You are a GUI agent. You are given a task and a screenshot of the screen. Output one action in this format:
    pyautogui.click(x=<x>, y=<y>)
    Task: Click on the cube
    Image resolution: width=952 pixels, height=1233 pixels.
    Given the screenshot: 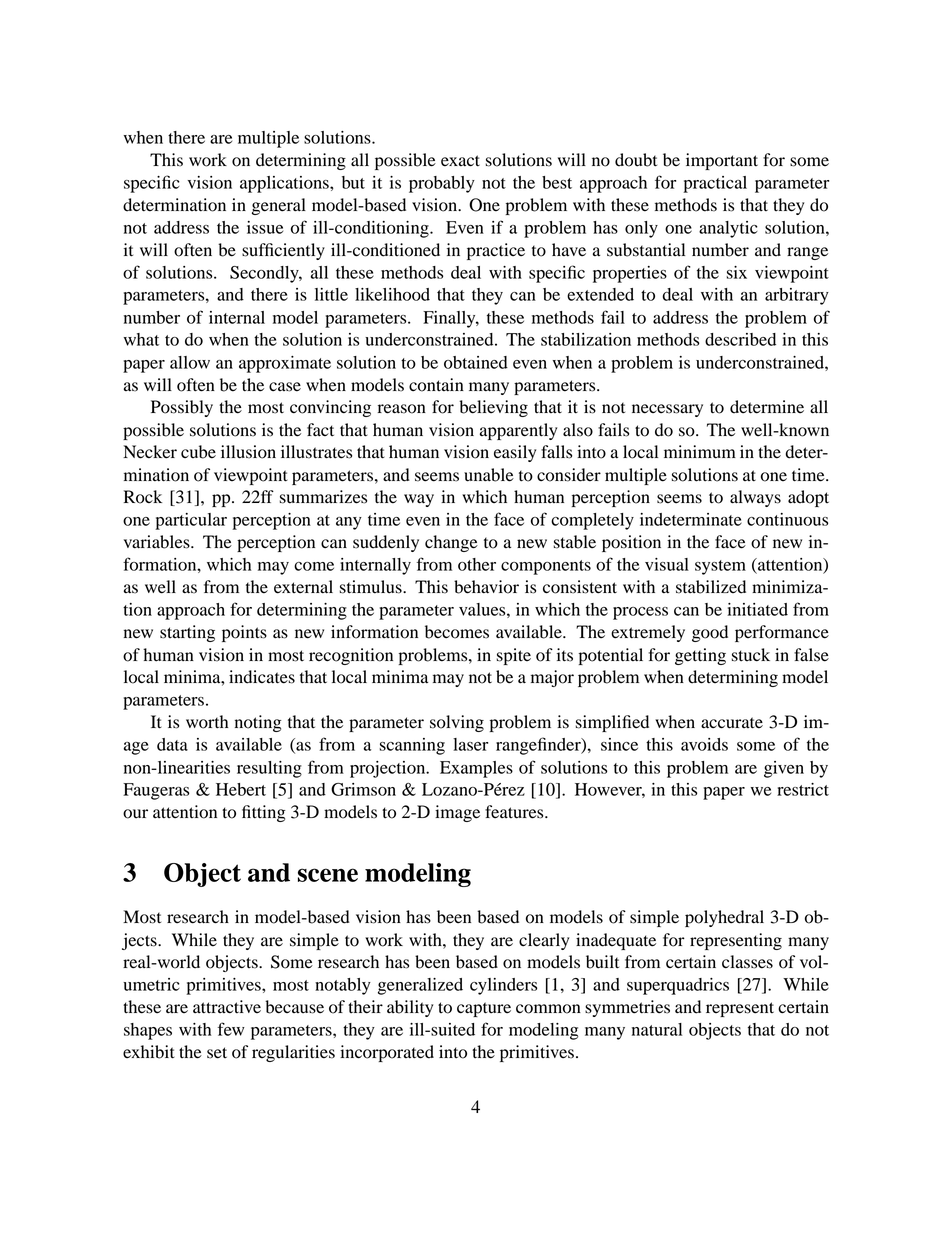 What is the action you would take?
    pyautogui.click(x=198, y=452)
